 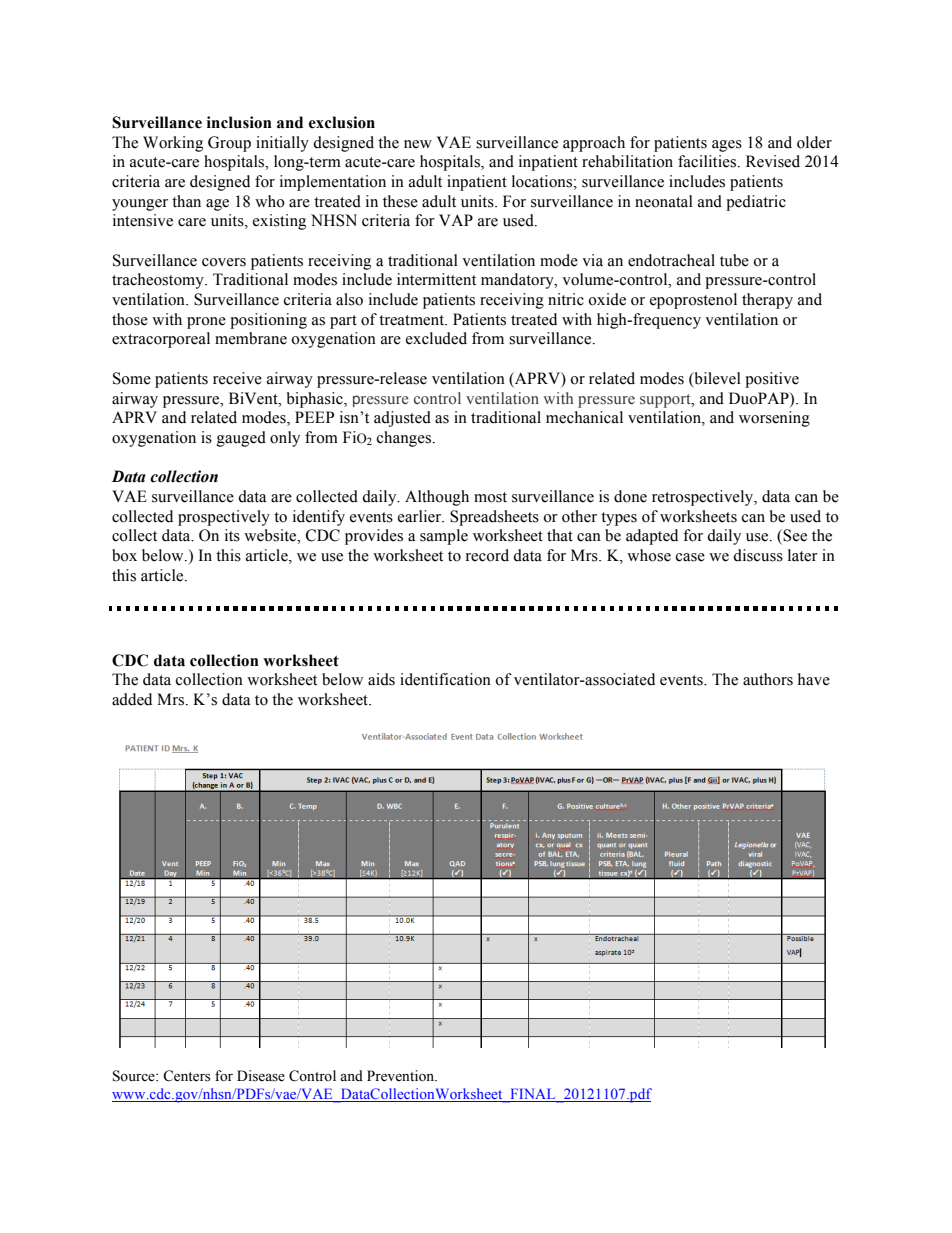 I want to click on gauged, so click(x=241, y=439).
